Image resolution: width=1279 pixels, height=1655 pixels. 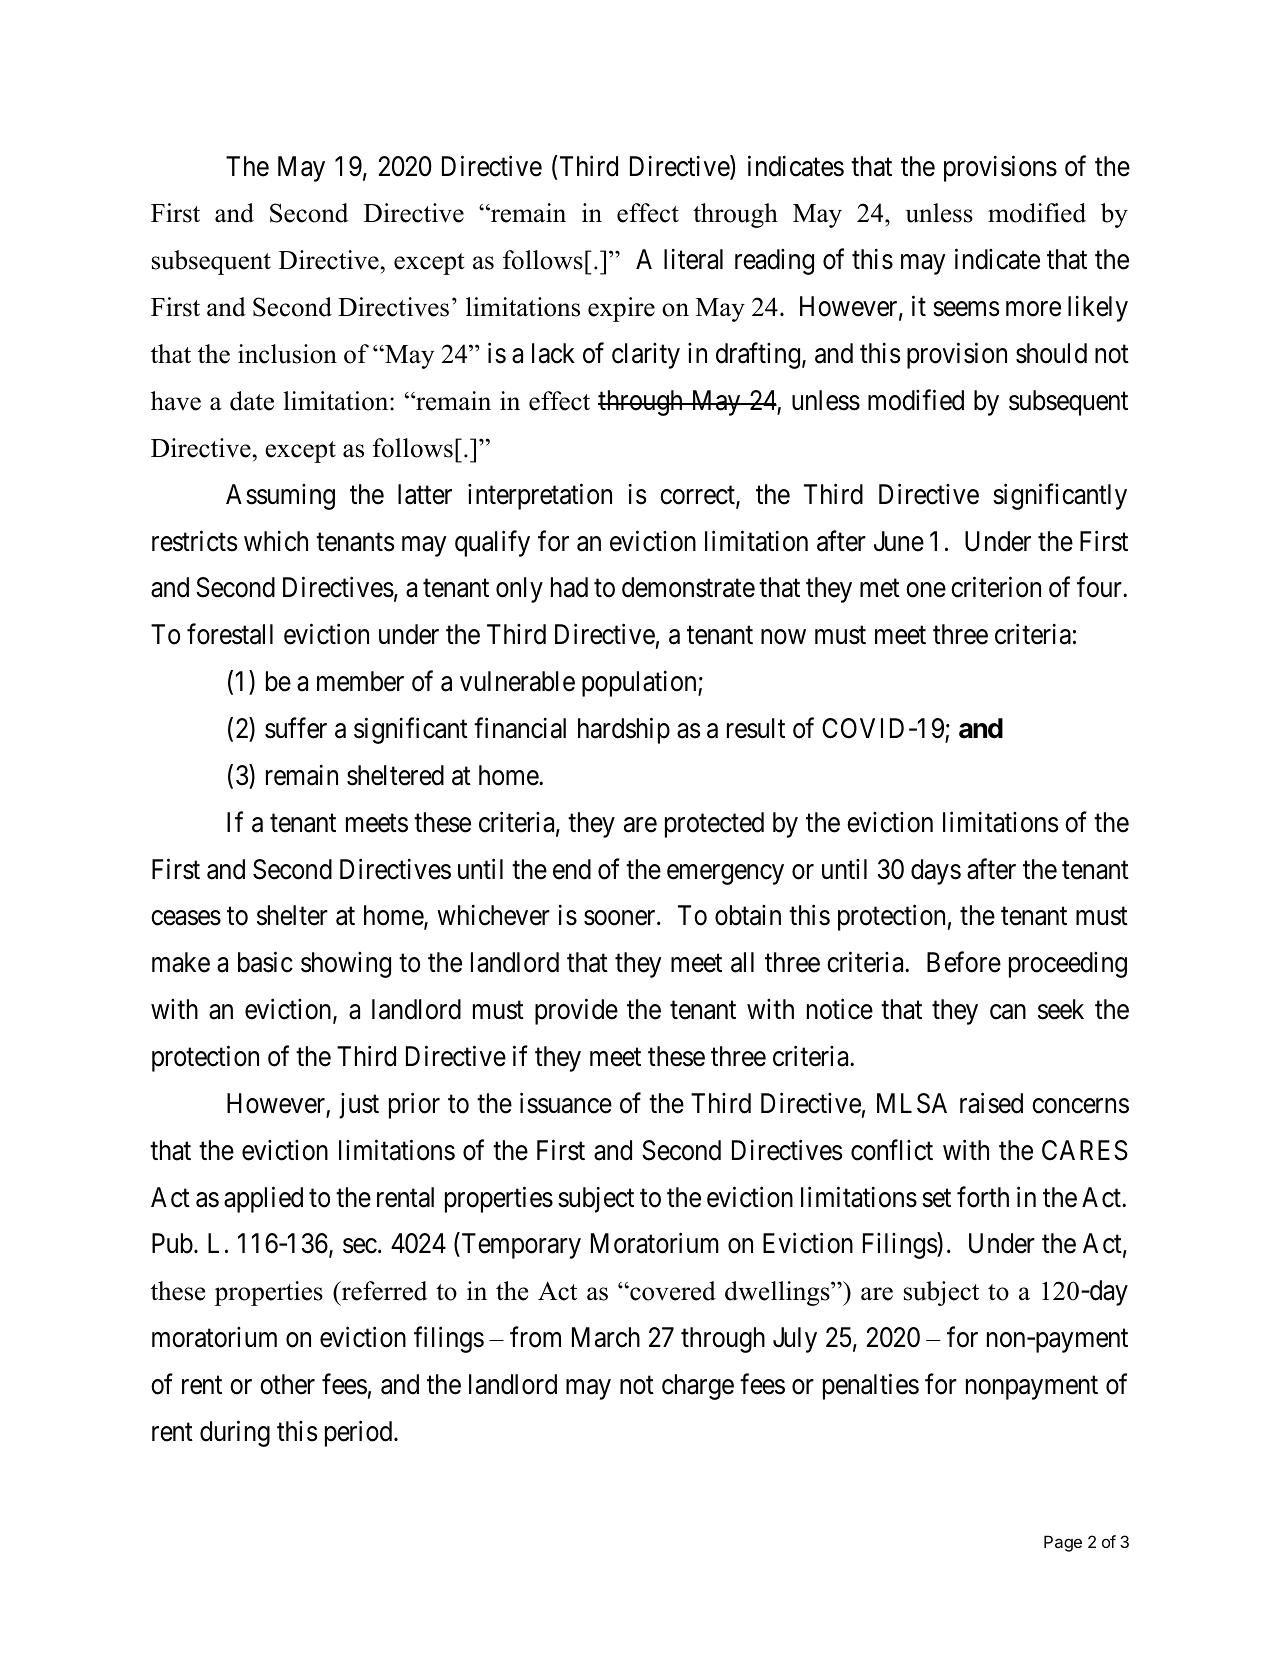 I want to click on demonstrate, so click(x=688, y=587).
